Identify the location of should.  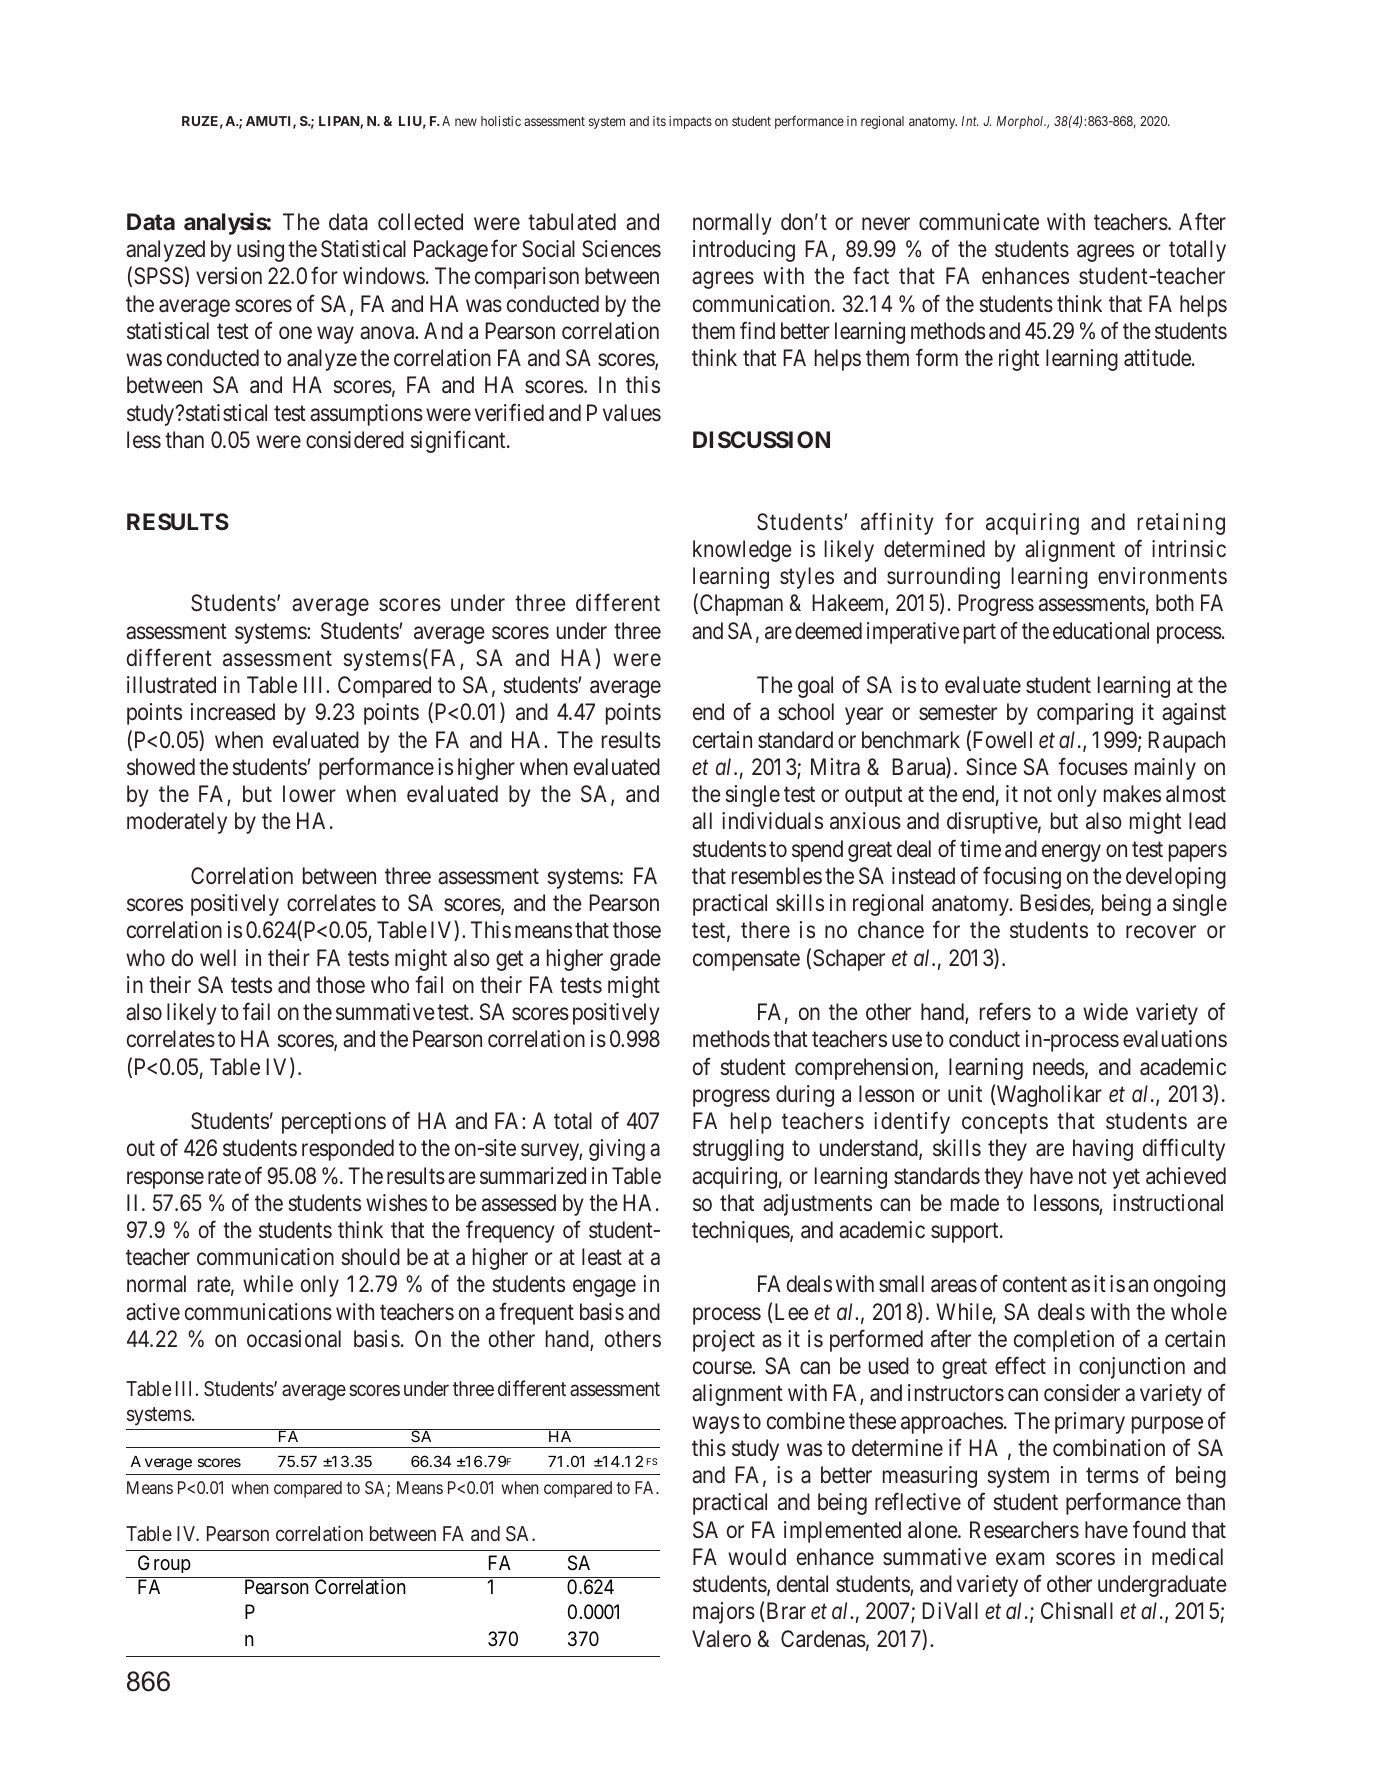
(370, 1257).
